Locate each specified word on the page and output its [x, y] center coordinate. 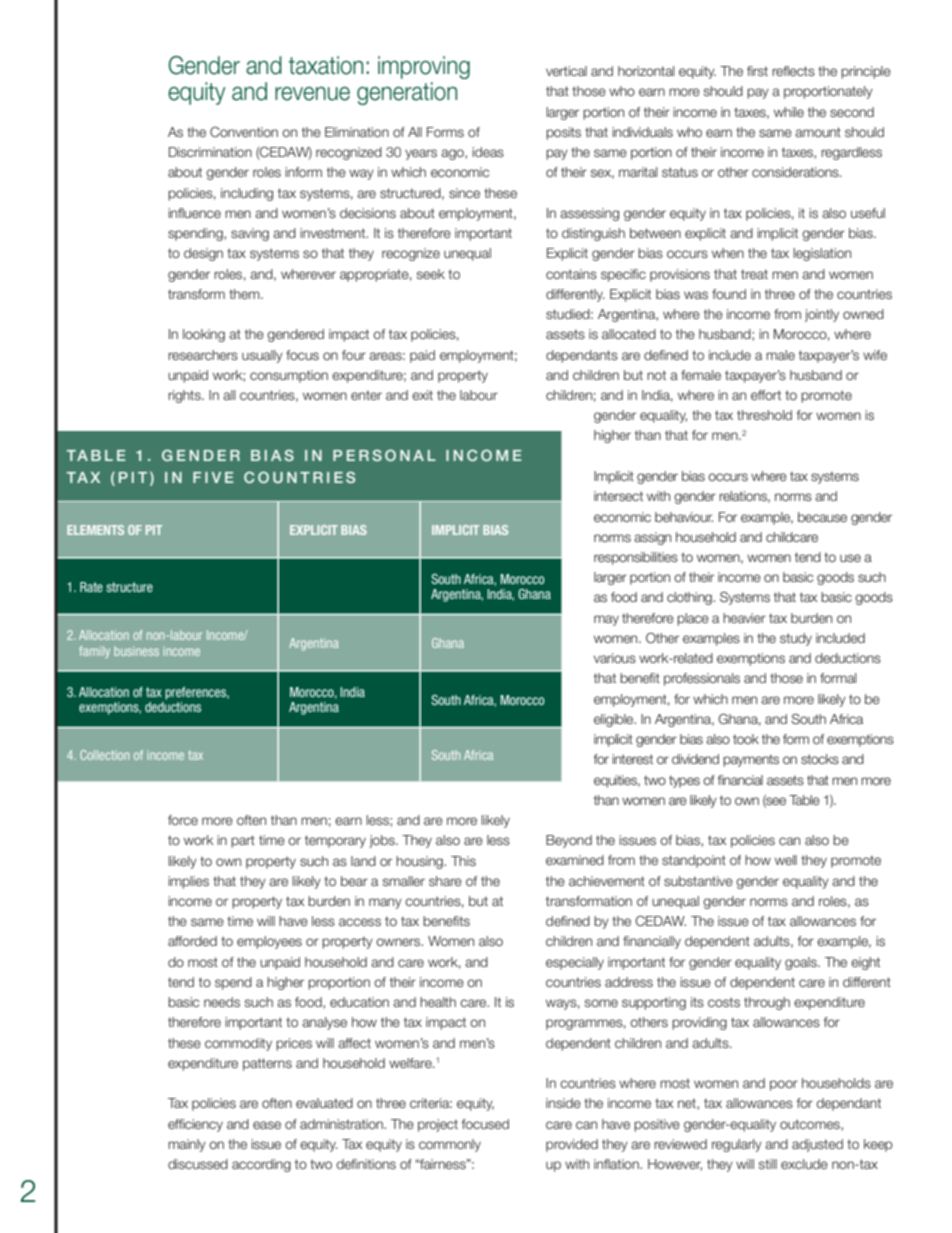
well [786, 860]
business [136, 651]
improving [424, 67]
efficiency [195, 1125]
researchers [203, 355]
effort [766, 395]
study [796, 639]
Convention [244, 132]
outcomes [811, 1125]
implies [188, 882]
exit [422, 395]
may [606, 620]
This [463, 861]
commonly [450, 1145]
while [789, 112]
